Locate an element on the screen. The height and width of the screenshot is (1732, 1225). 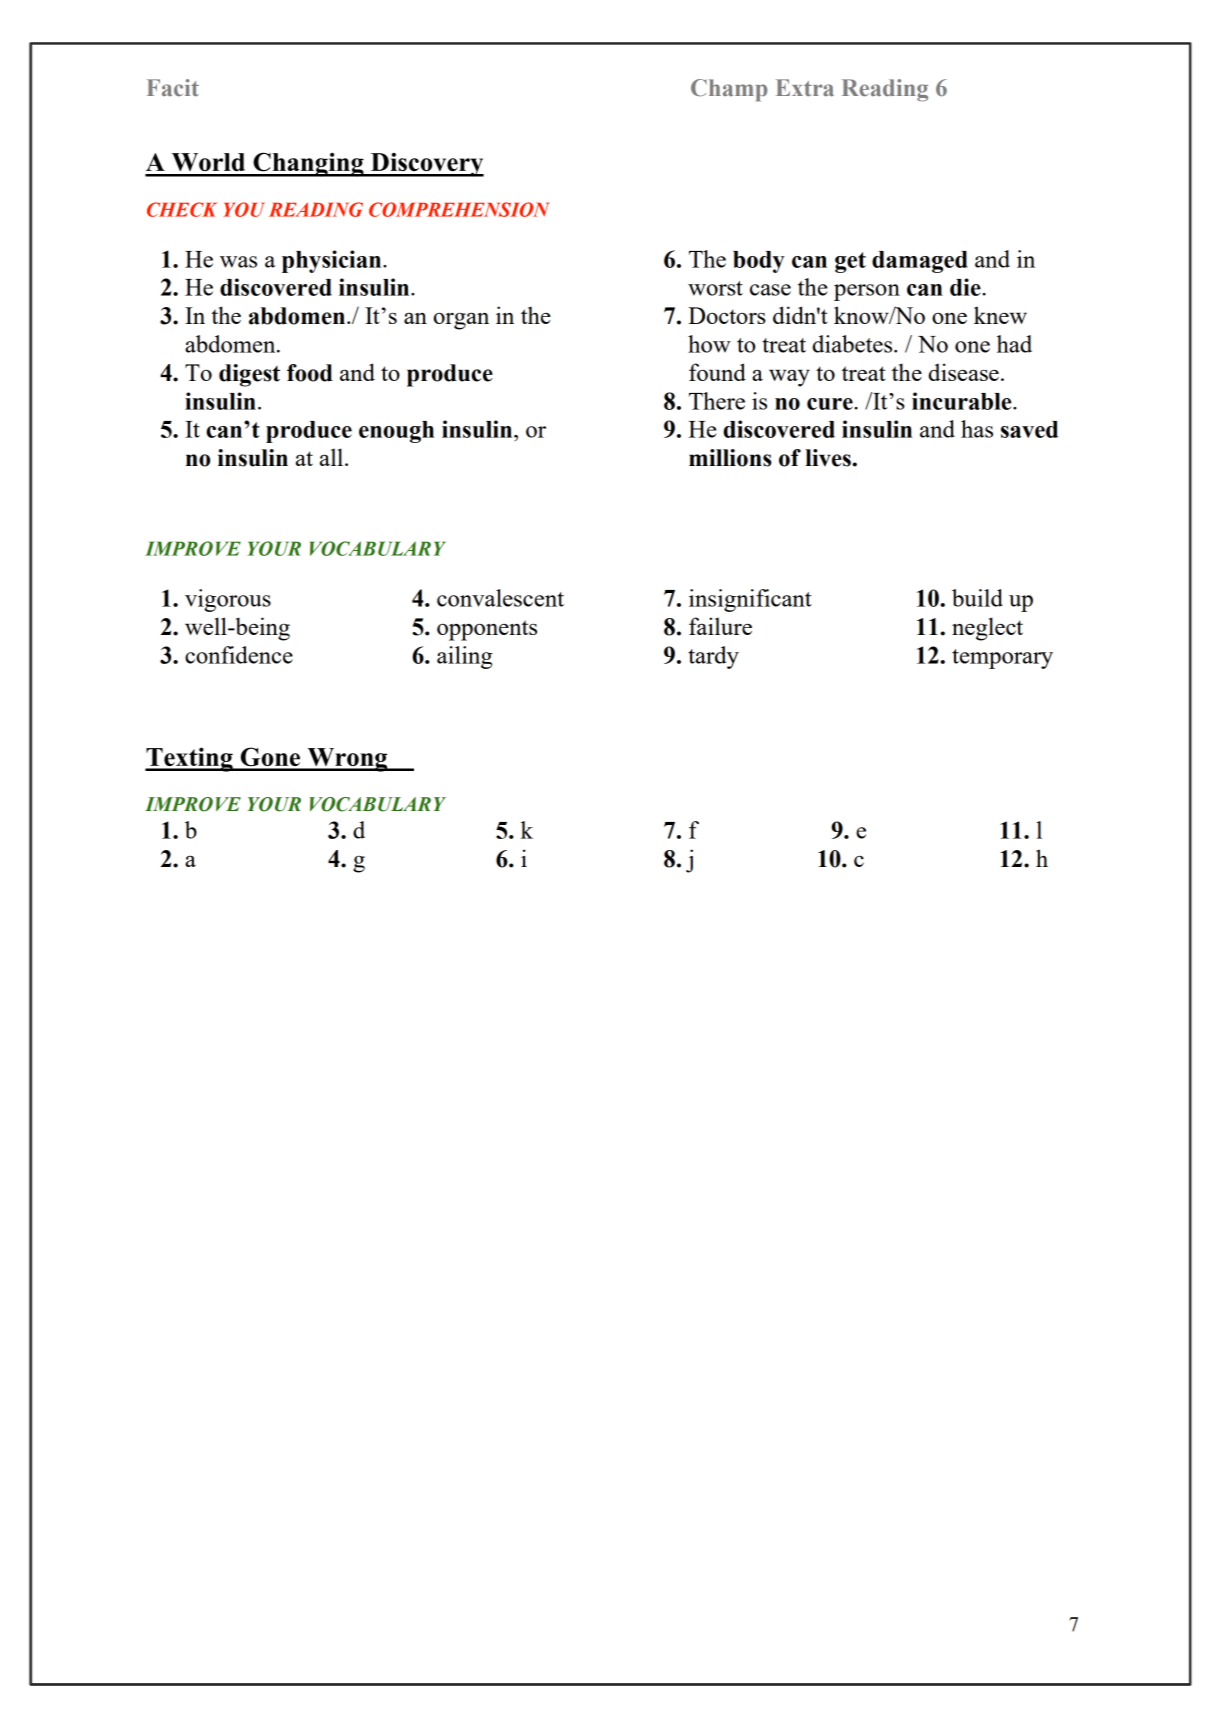
vigorous is located at coordinates (228, 600).
